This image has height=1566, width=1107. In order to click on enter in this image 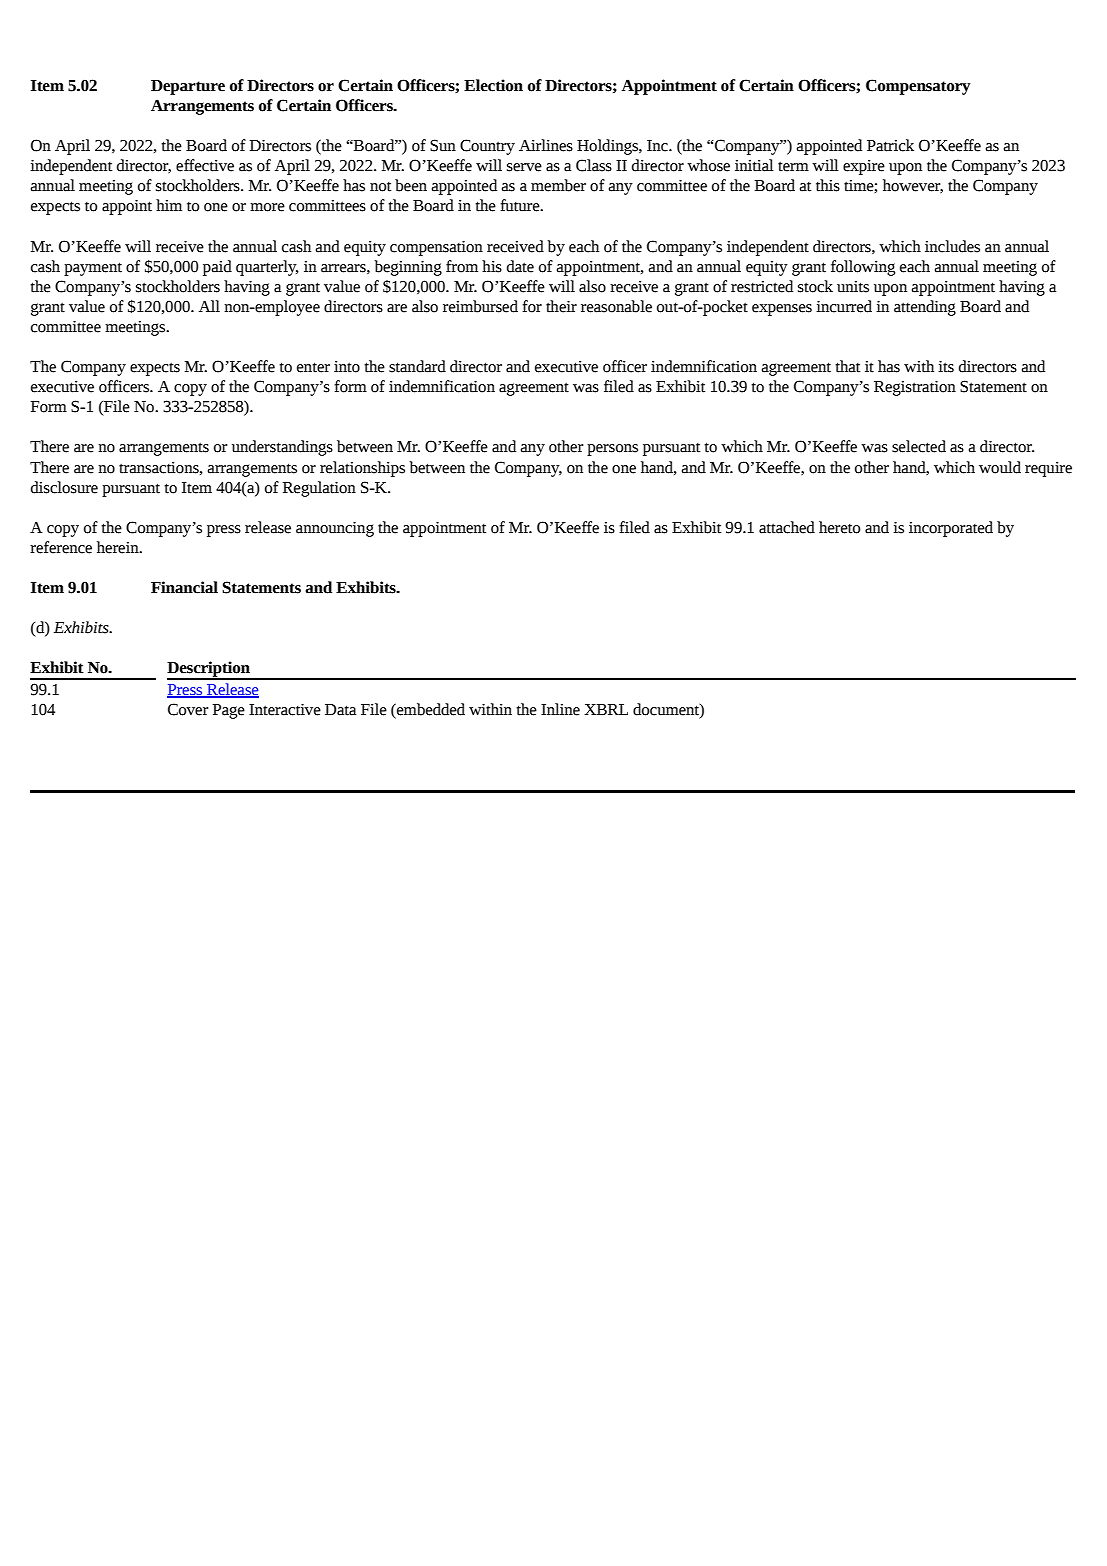, I will do `click(313, 367)`.
